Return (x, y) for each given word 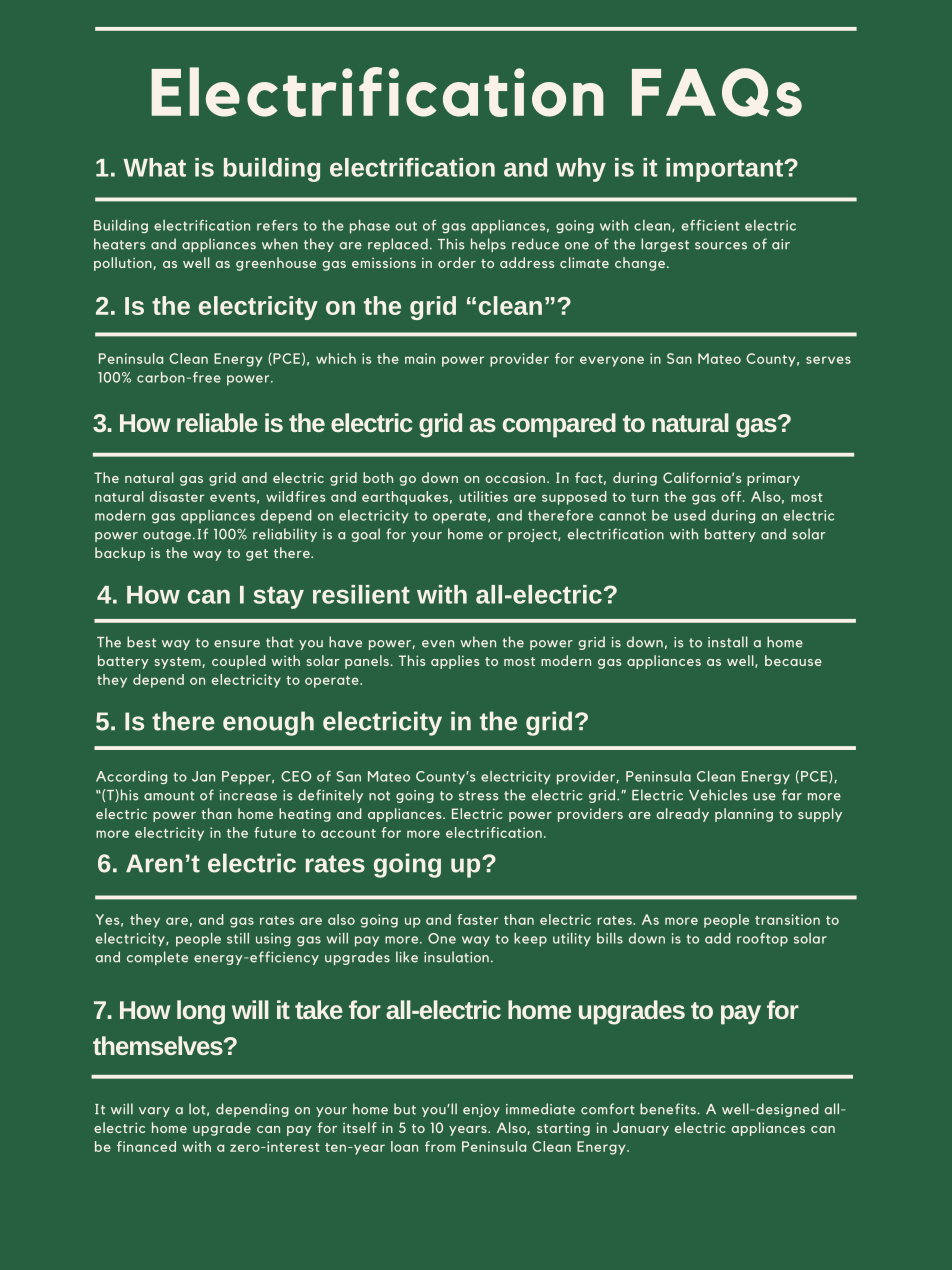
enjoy (481, 1110)
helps (488, 245)
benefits (669, 1109)
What (154, 167)
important (725, 170)
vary (154, 1112)
